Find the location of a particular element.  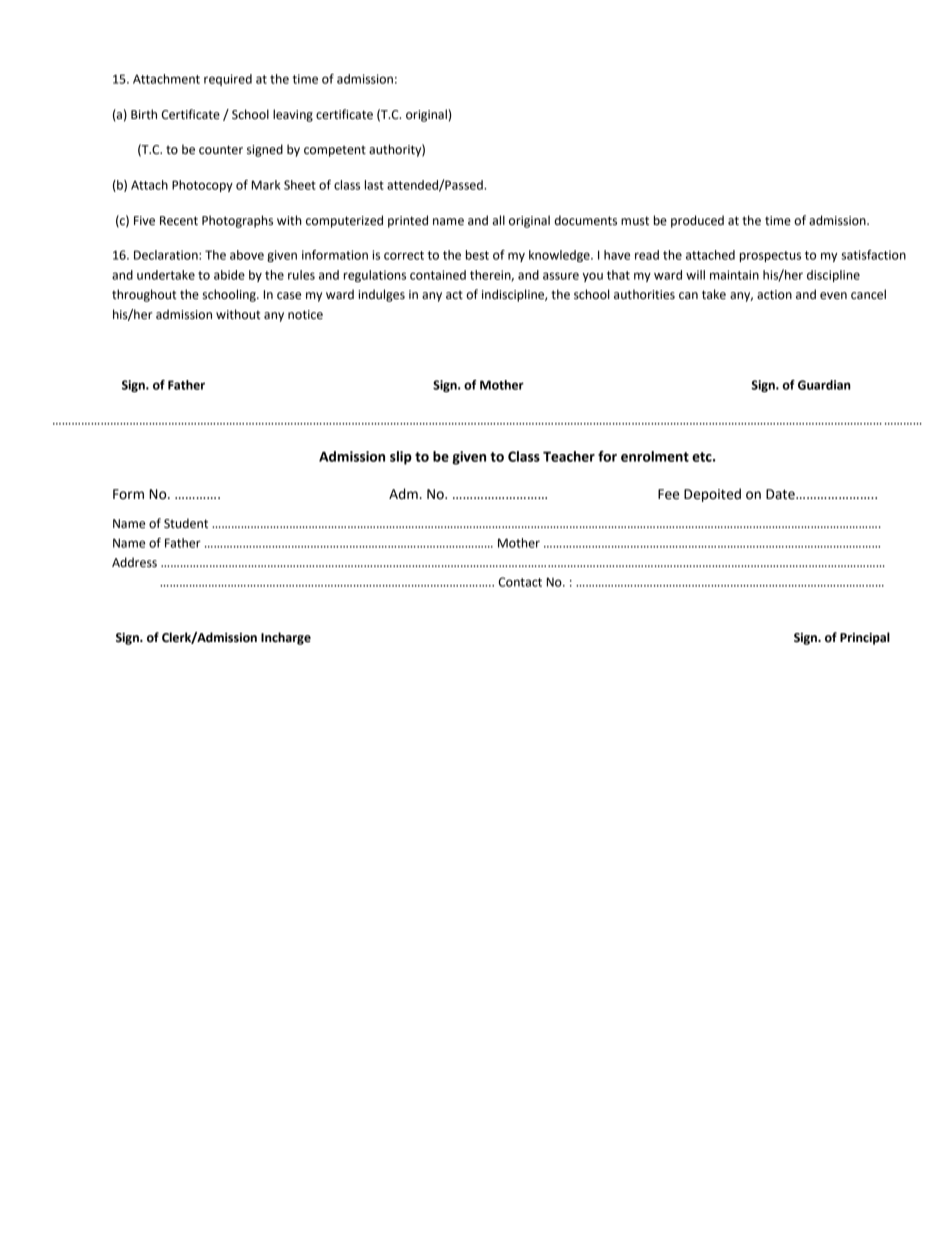

Address is located at coordinates (134, 562).
